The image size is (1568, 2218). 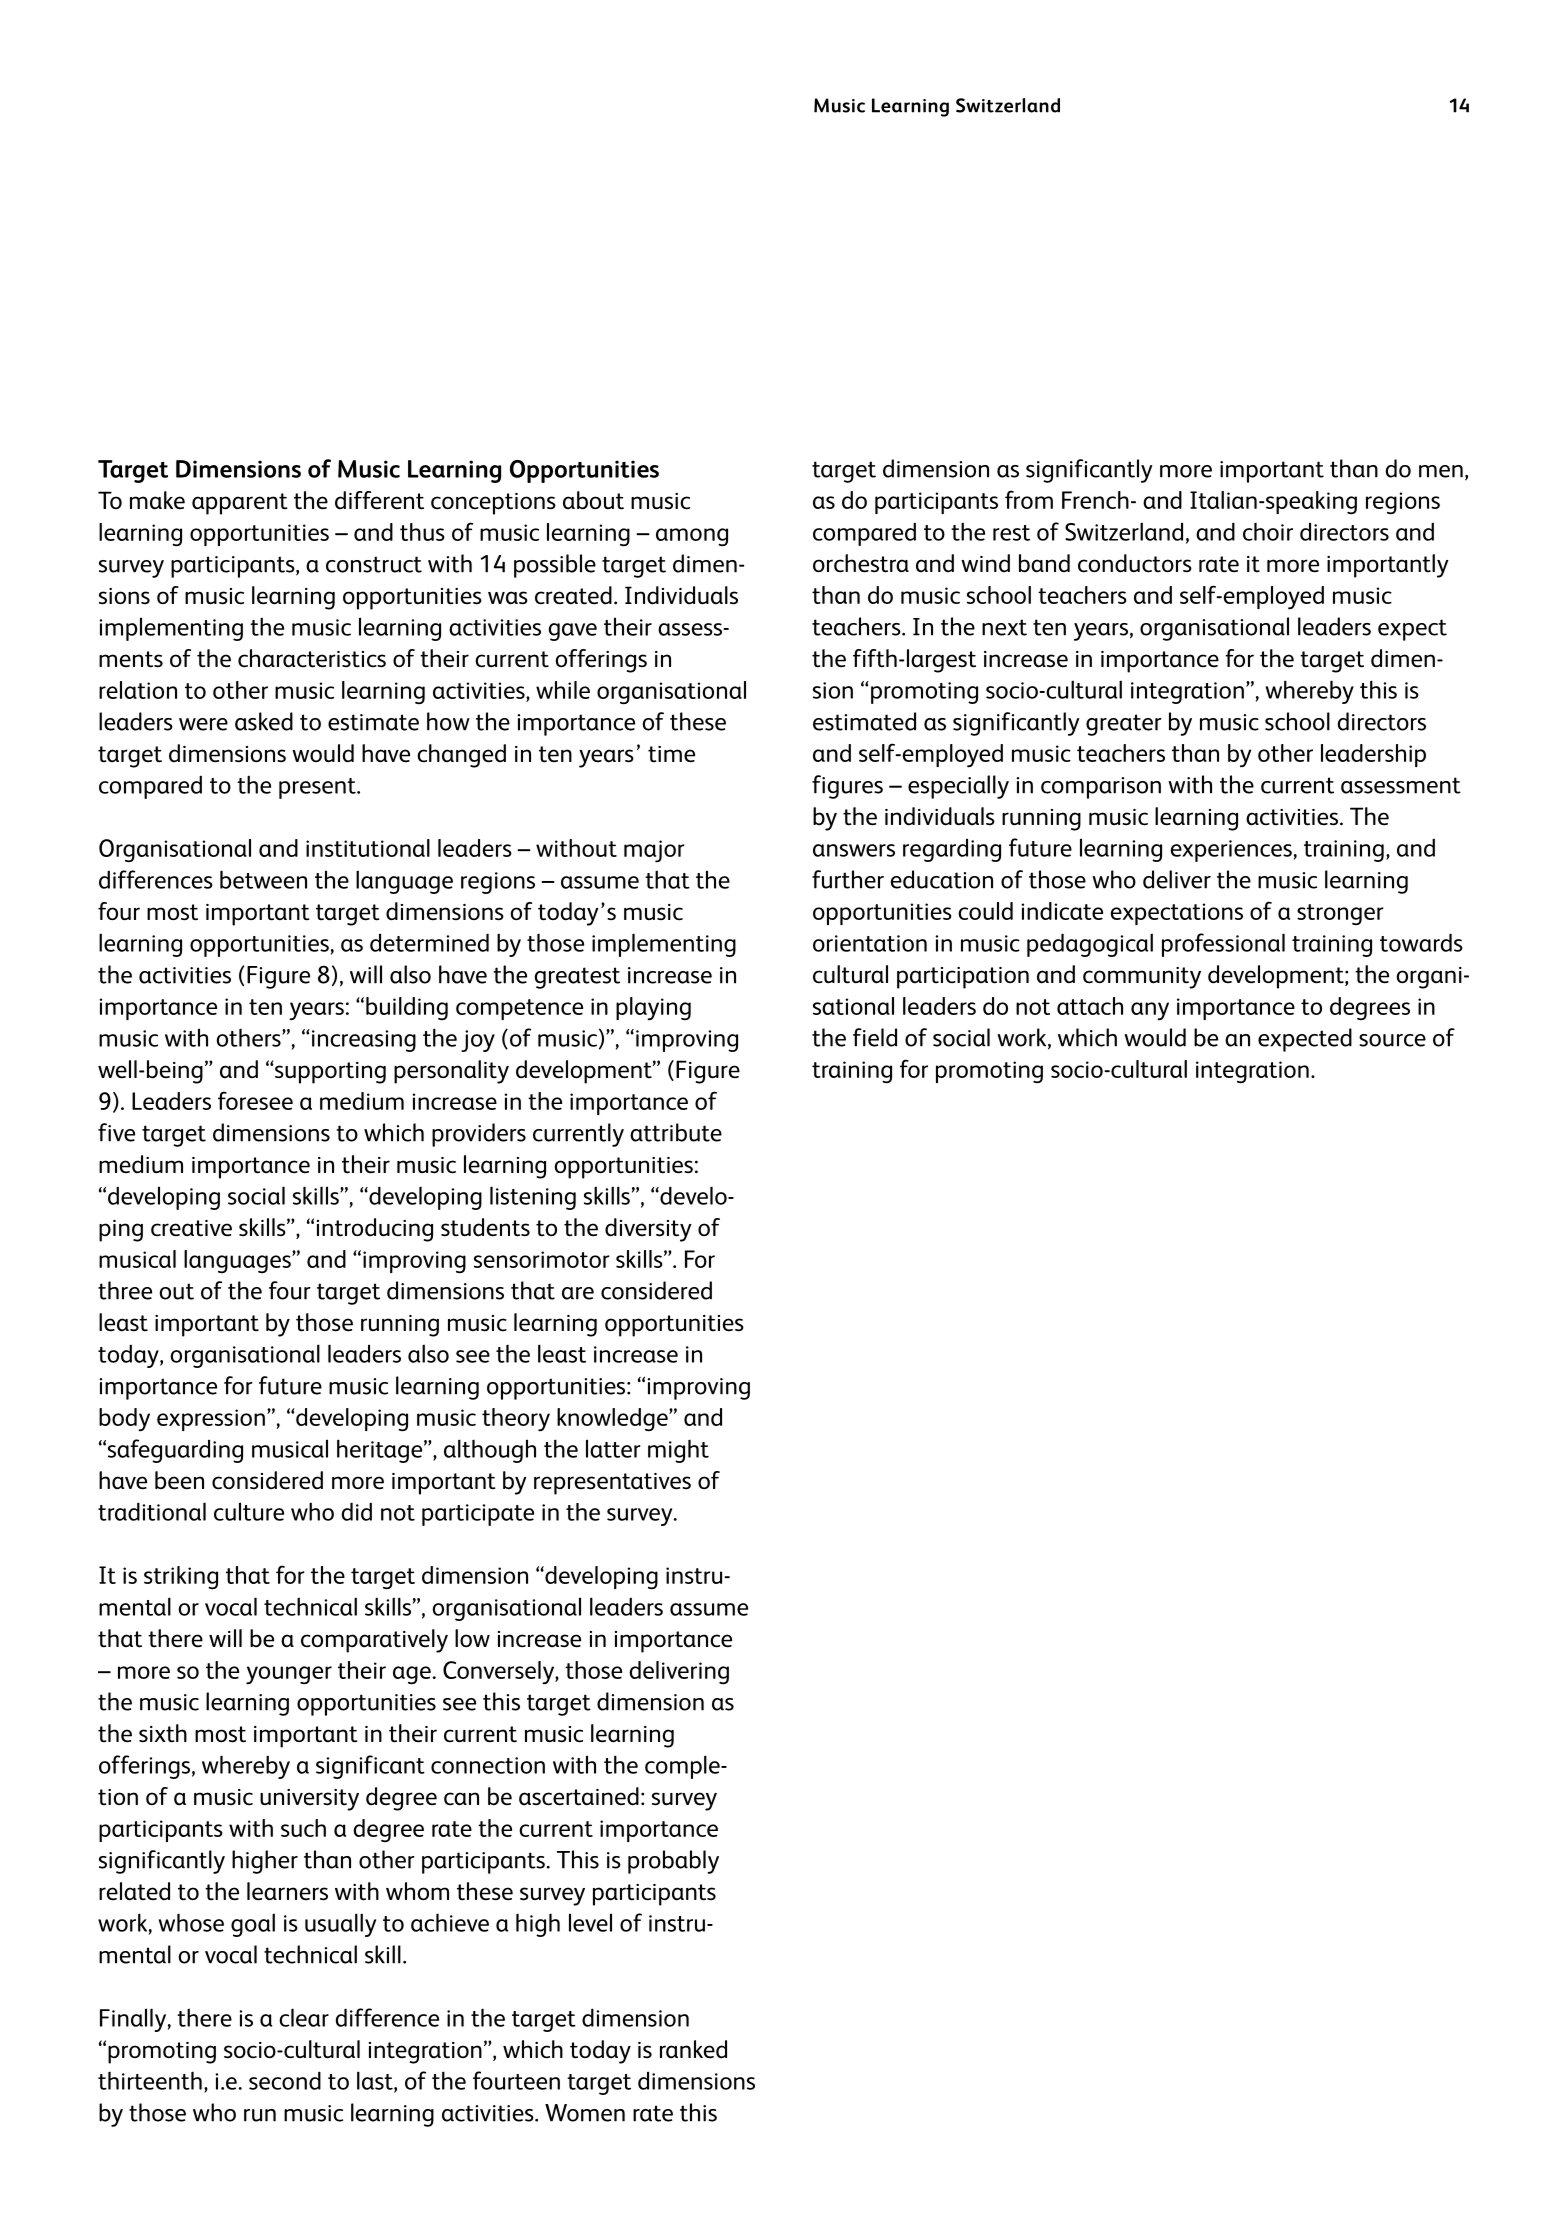 What do you see at coordinates (240, 504) in the document?
I see `apparent` at bounding box center [240, 504].
